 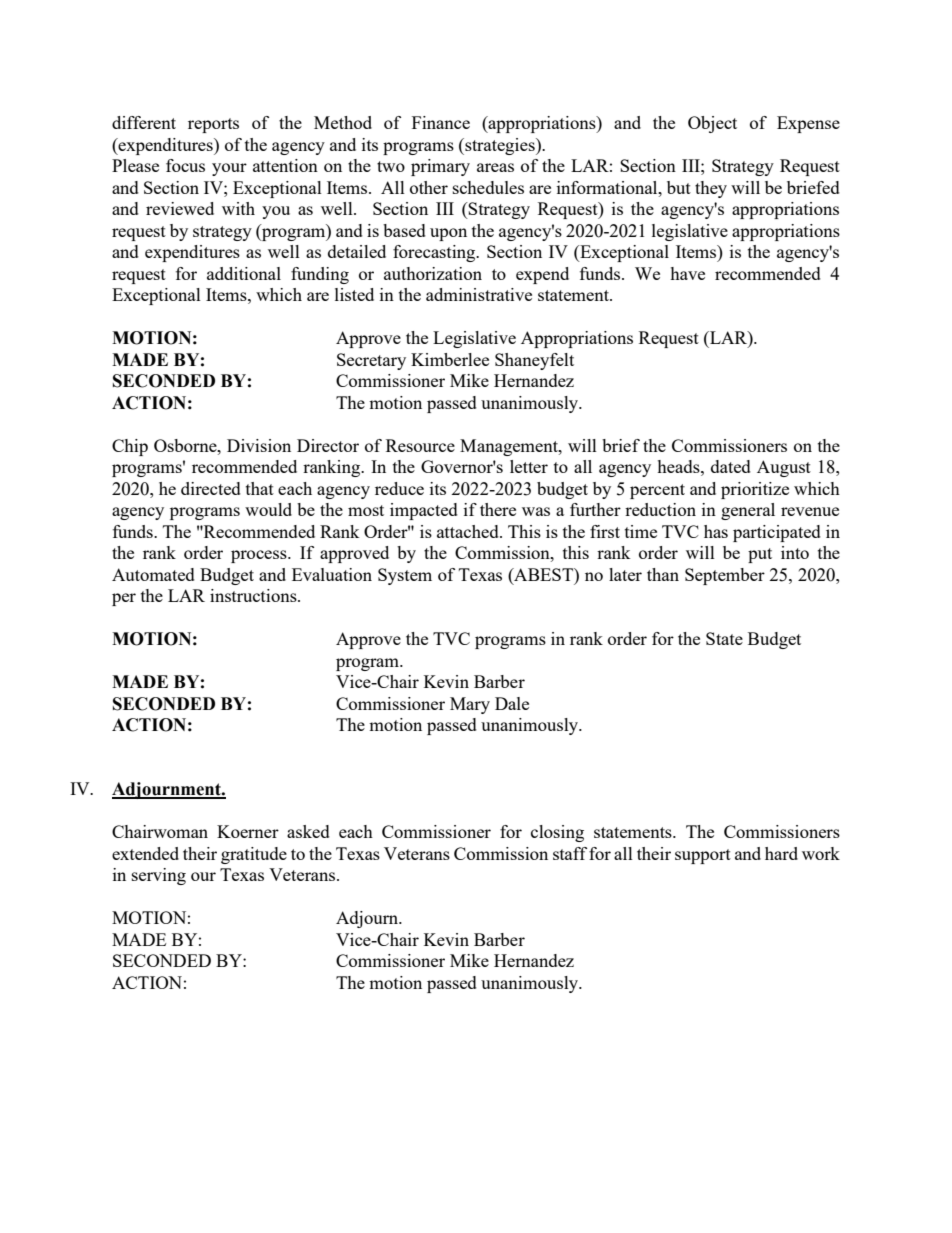 What do you see at coordinates (254, 855) in the image?
I see `gratitude` at bounding box center [254, 855].
